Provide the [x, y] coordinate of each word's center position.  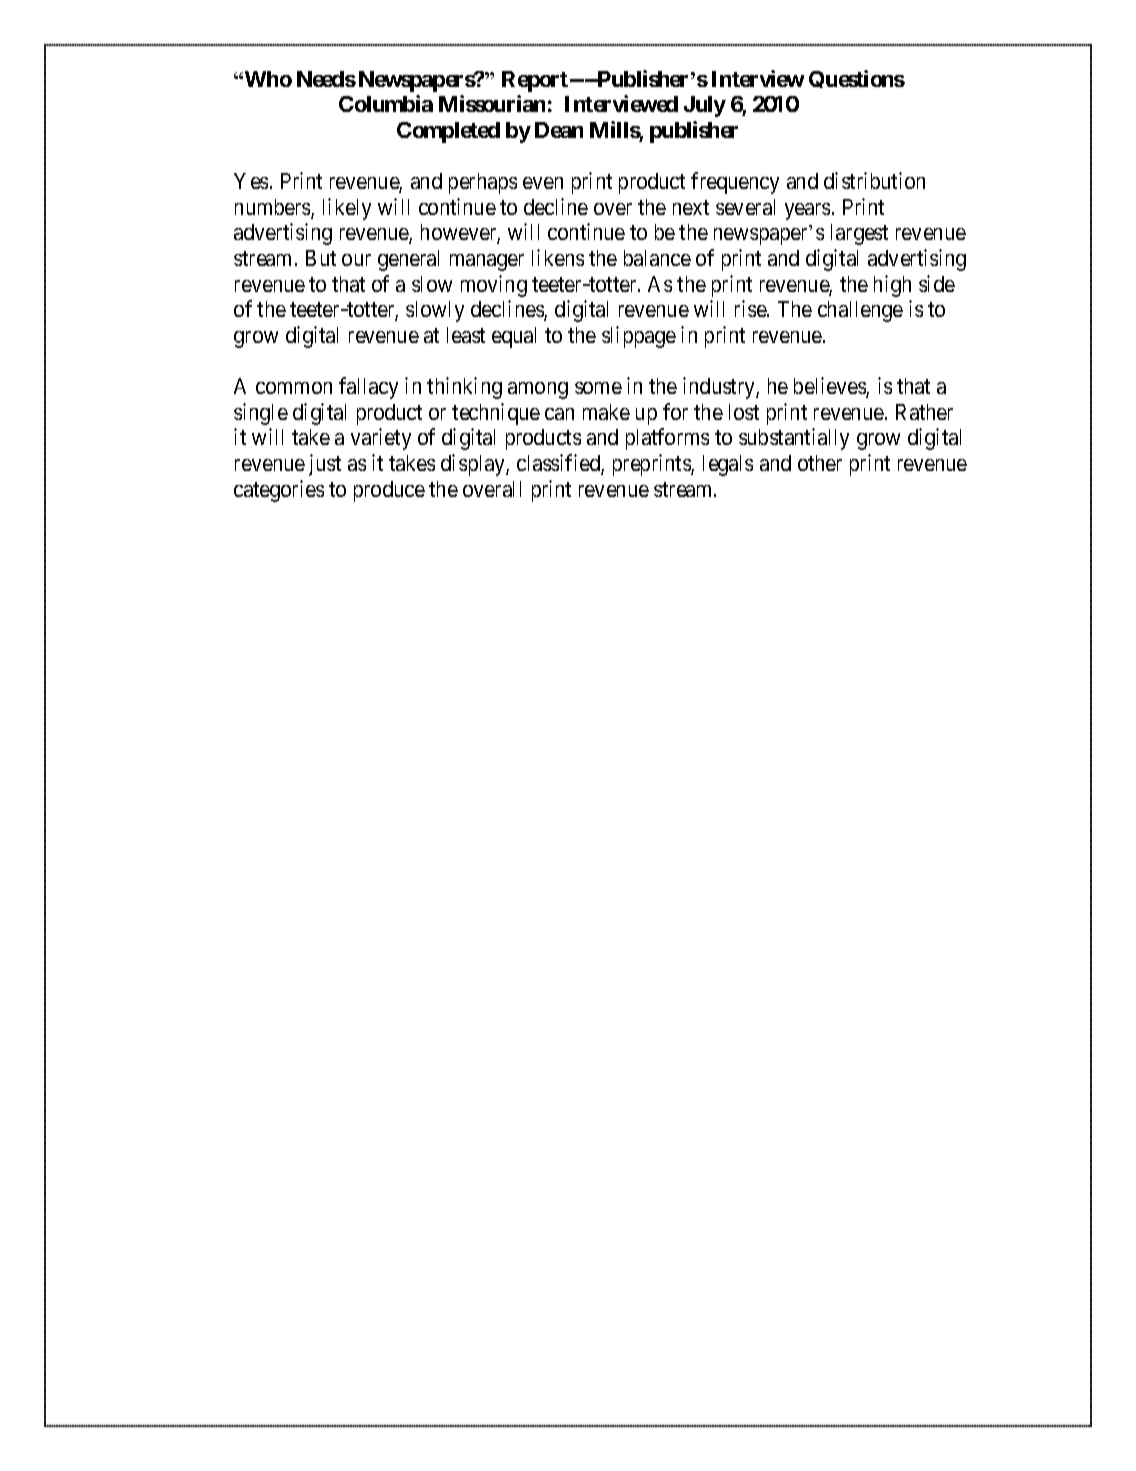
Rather [924, 412]
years [807, 211]
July [705, 106]
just [325, 465]
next [691, 207]
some [598, 388]
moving [494, 286]
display [474, 465]
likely [347, 209]
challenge [860, 311]
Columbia [386, 103]
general [408, 260]
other [820, 463]
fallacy [368, 388]
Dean [559, 130]
